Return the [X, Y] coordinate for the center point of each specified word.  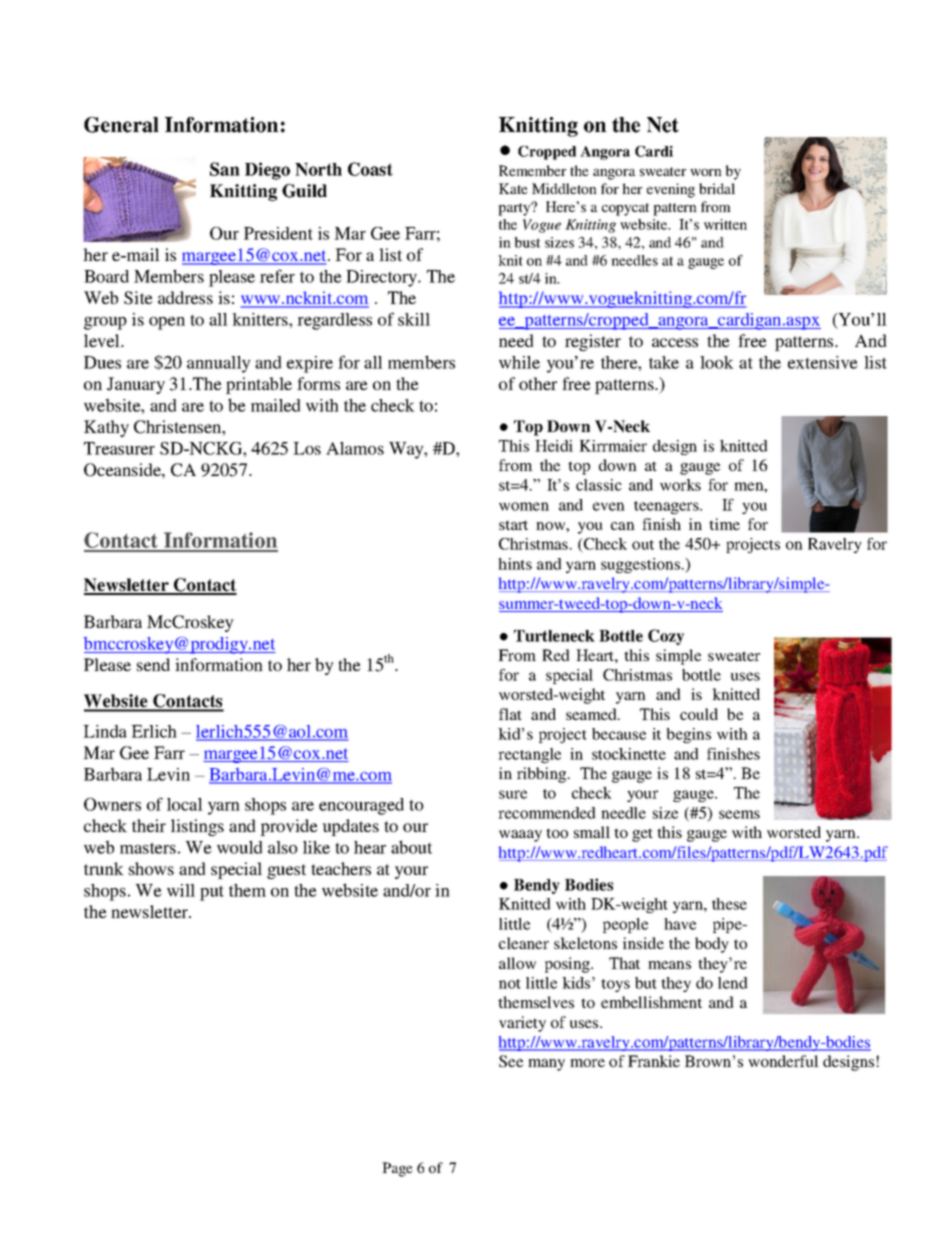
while [519, 362]
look [717, 362]
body [712, 945]
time [724, 524]
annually [219, 364]
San [225, 169]
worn [706, 172]
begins [688, 735]
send [153, 664]
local [185, 804]
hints [515, 564]
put [212, 893]
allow [517, 963]
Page [397, 1169]
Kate [513, 188]
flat [510, 714]
